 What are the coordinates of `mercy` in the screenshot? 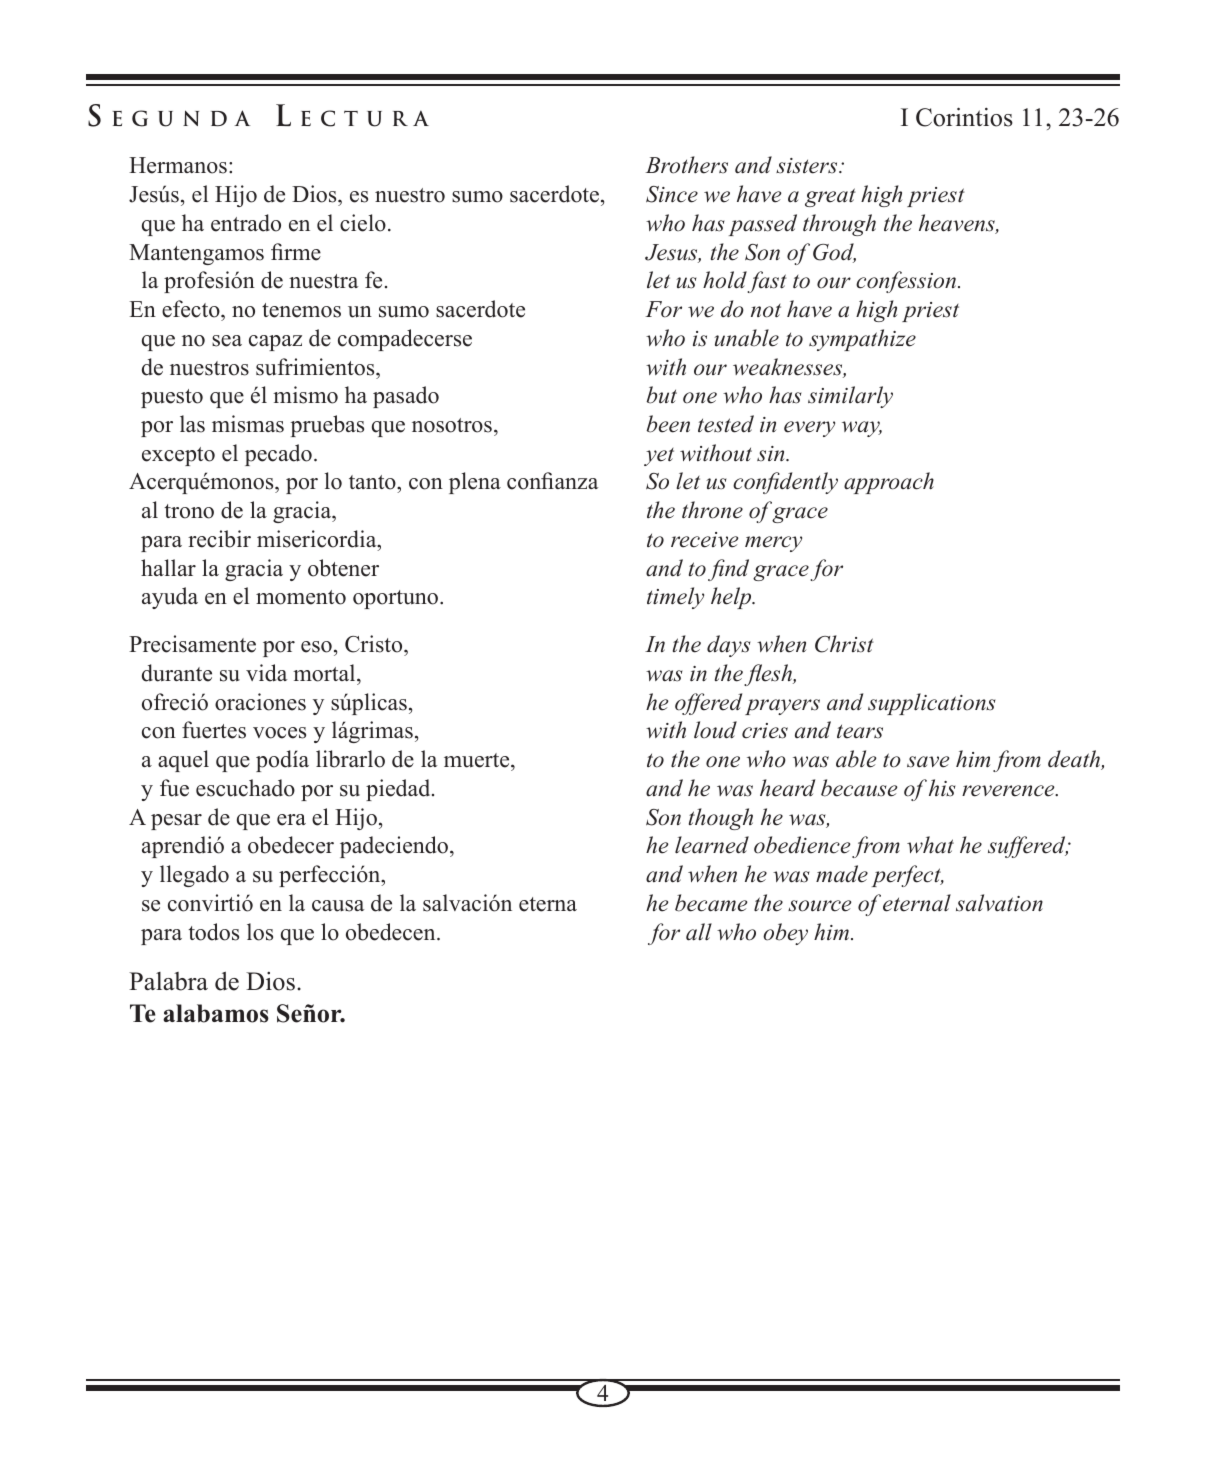 It's located at (773, 544).
